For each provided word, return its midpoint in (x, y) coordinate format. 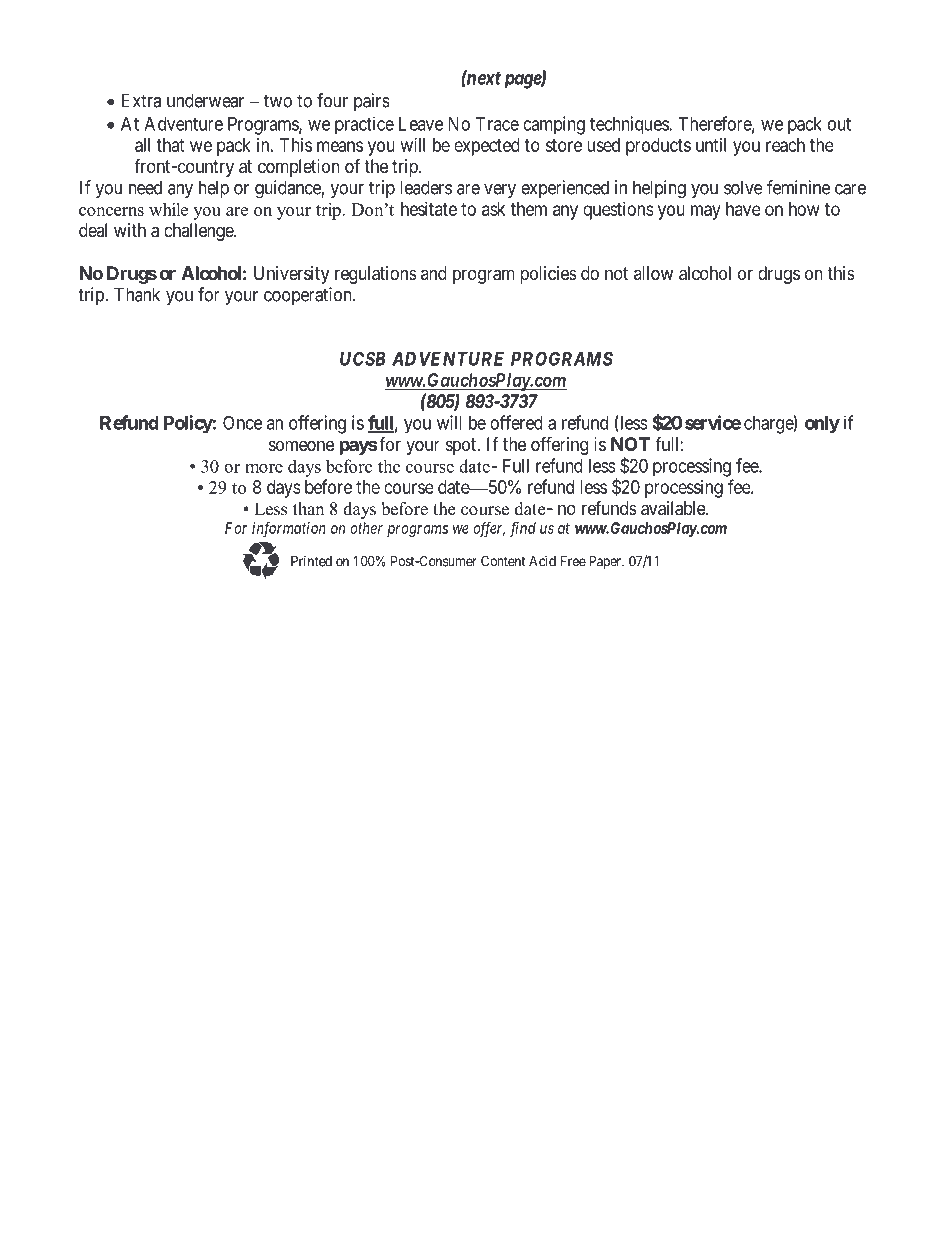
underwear (205, 100)
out (839, 124)
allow (653, 273)
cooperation (309, 296)
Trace (497, 124)
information (289, 529)
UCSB (363, 358)
